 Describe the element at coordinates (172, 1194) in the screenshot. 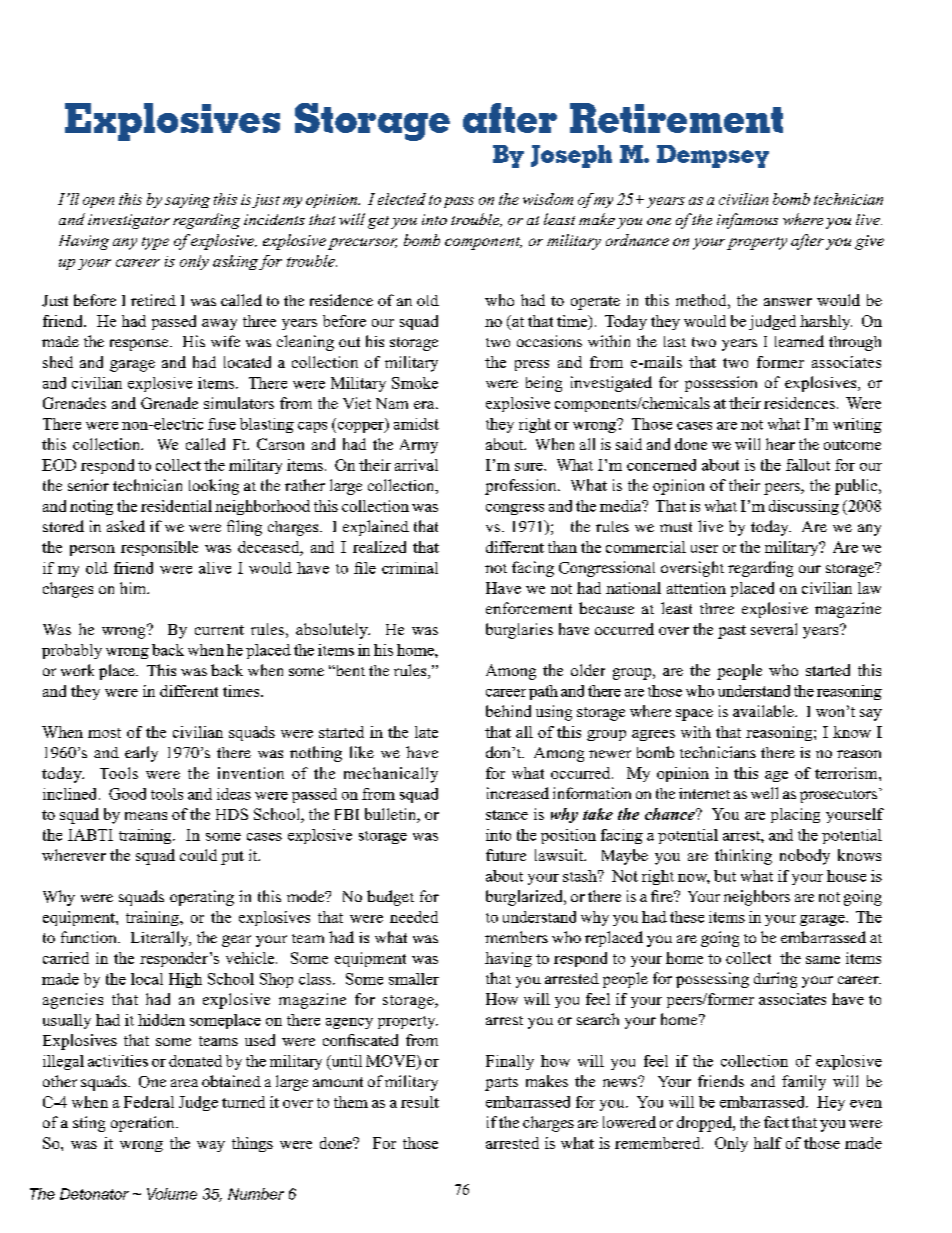

I see `Volume` at that location.
